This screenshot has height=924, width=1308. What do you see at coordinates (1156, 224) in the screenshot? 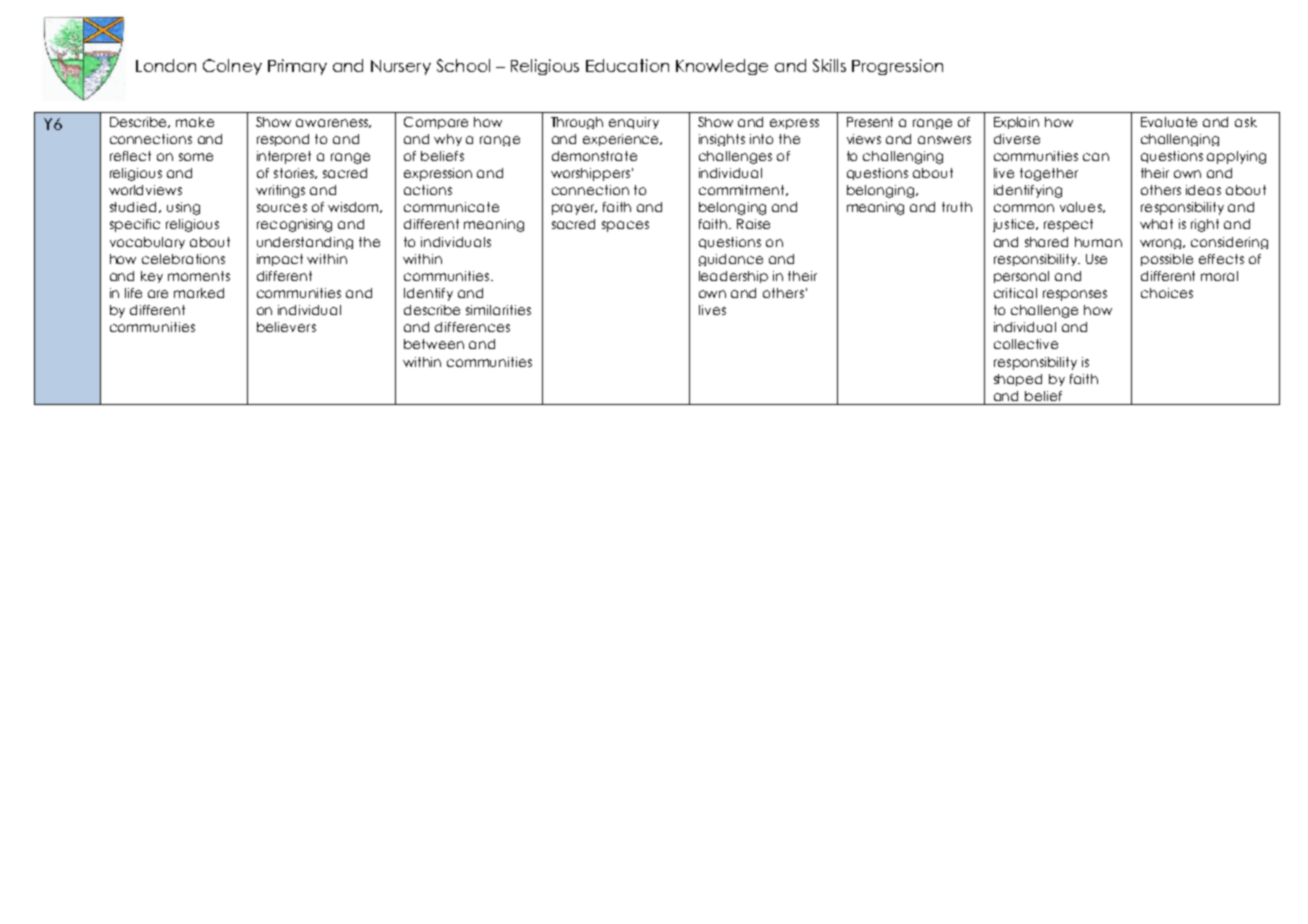
I see `what` at bounding box center [1156, 224].
